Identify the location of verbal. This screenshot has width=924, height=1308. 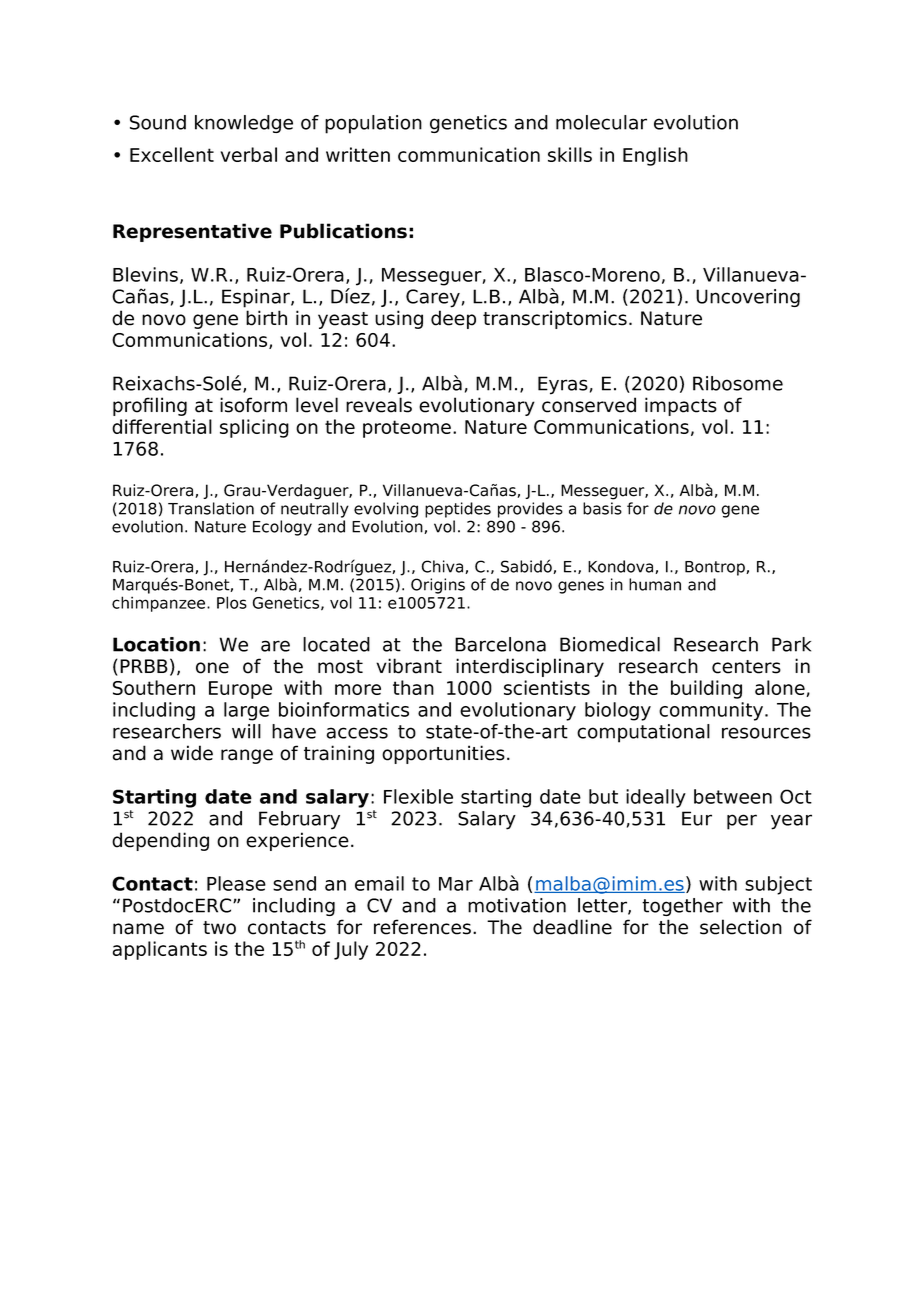
(248, 154).
